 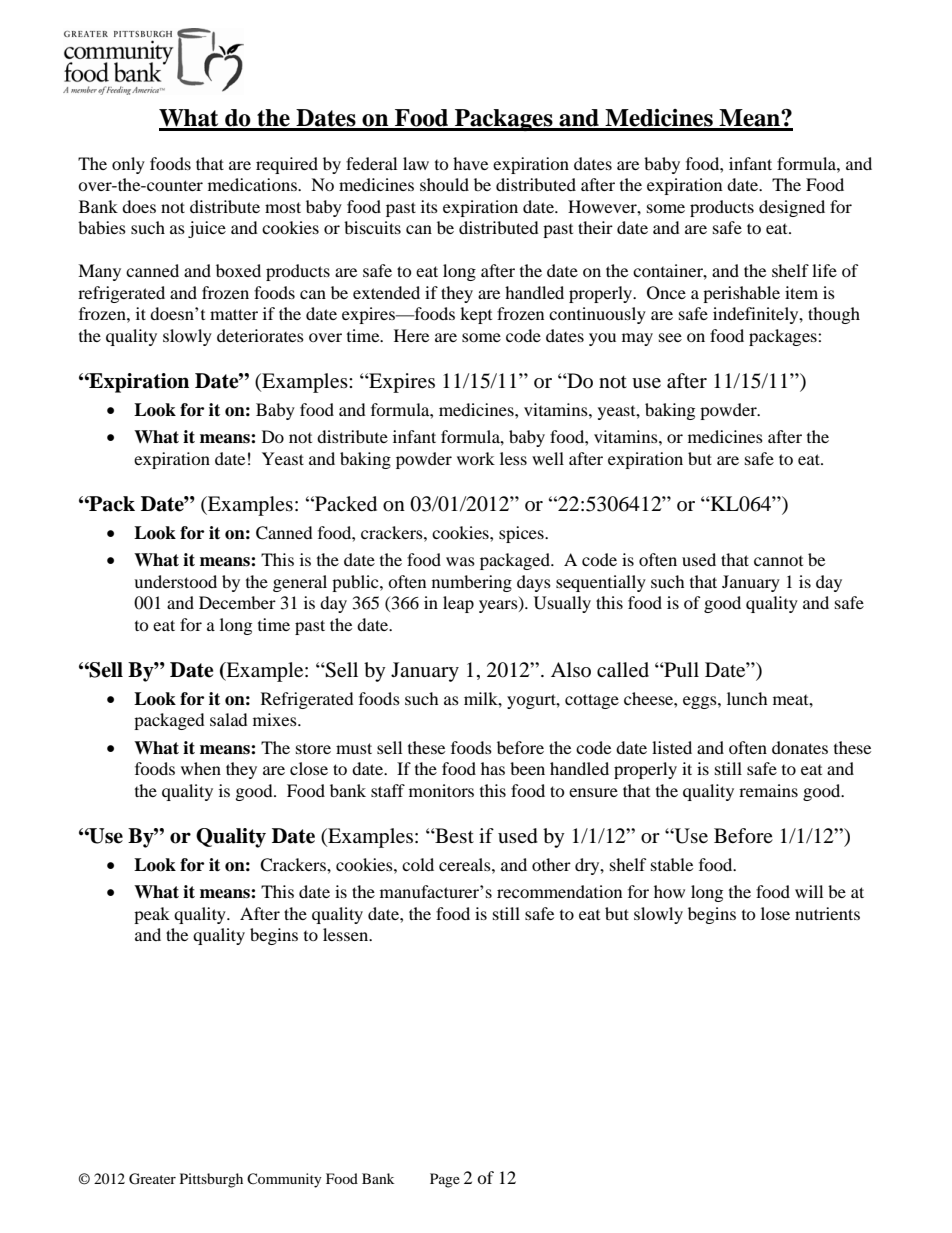 What do you see at coordinates (792, 208) in the page?
I see `designed` at bounding box center [792, 208].
